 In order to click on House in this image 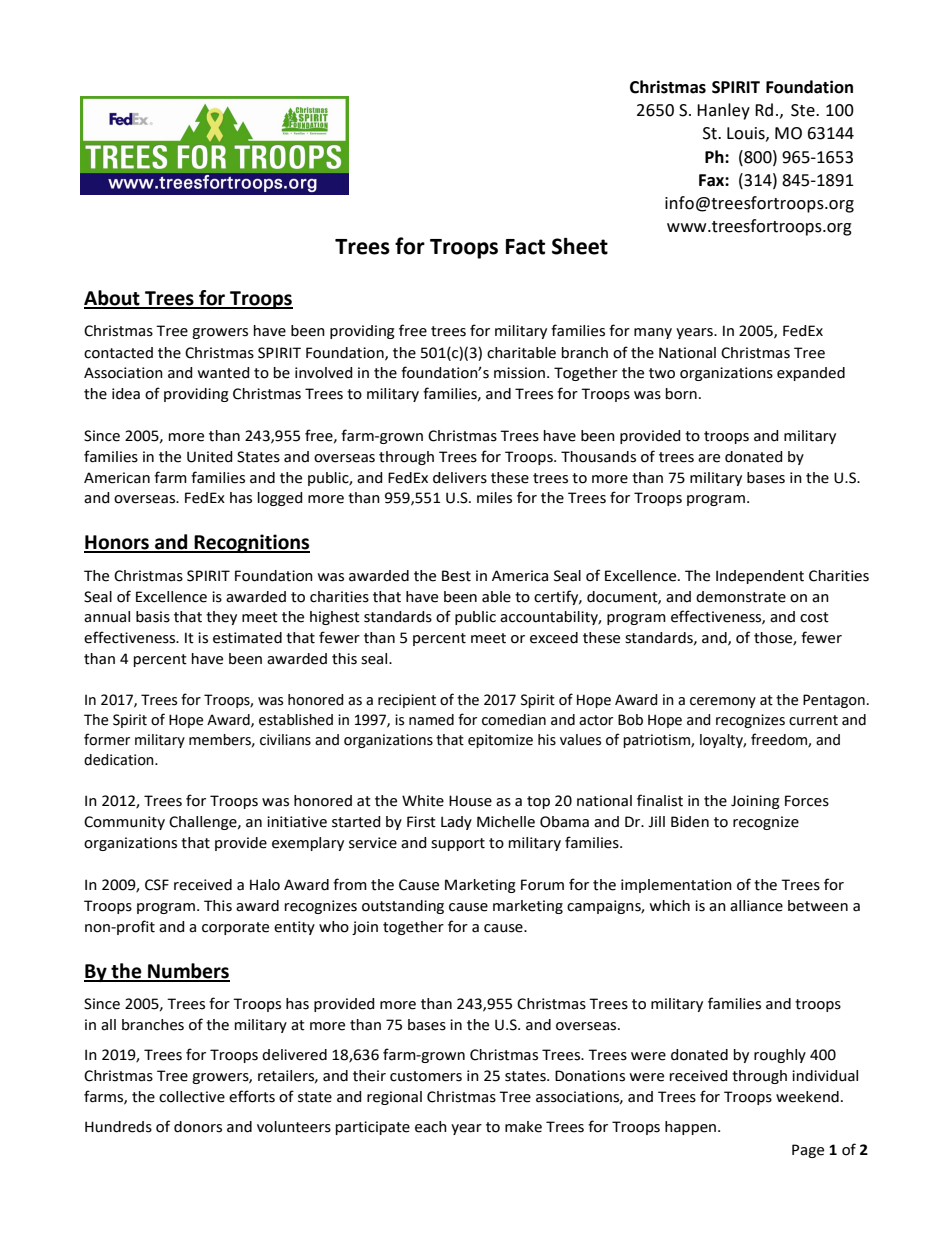, I will do `click(470, 801)`.
